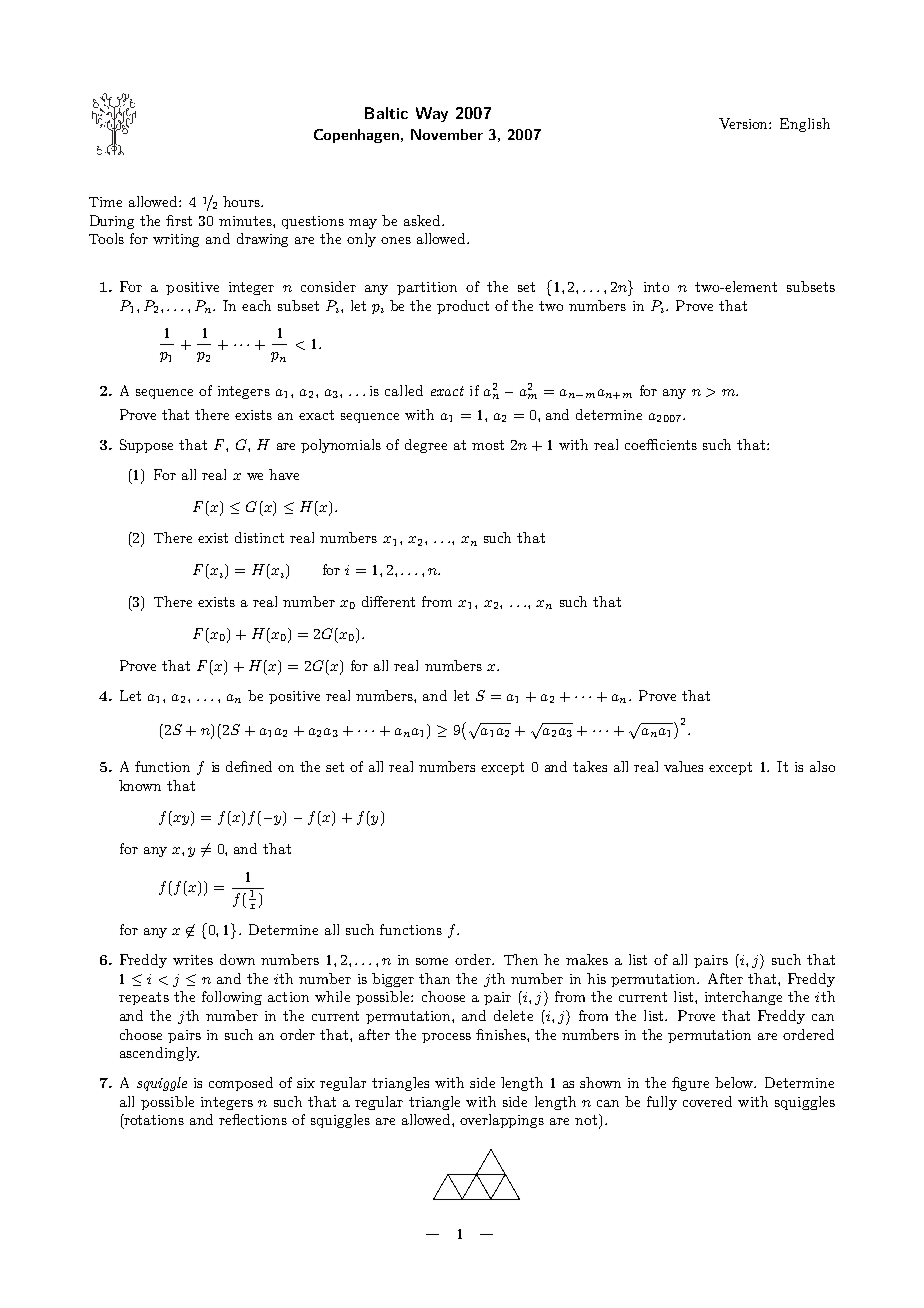 This page has width=924, height=1308. Describe the element at coordinates (241, 1084) in the page. I see `composed` at that location.
